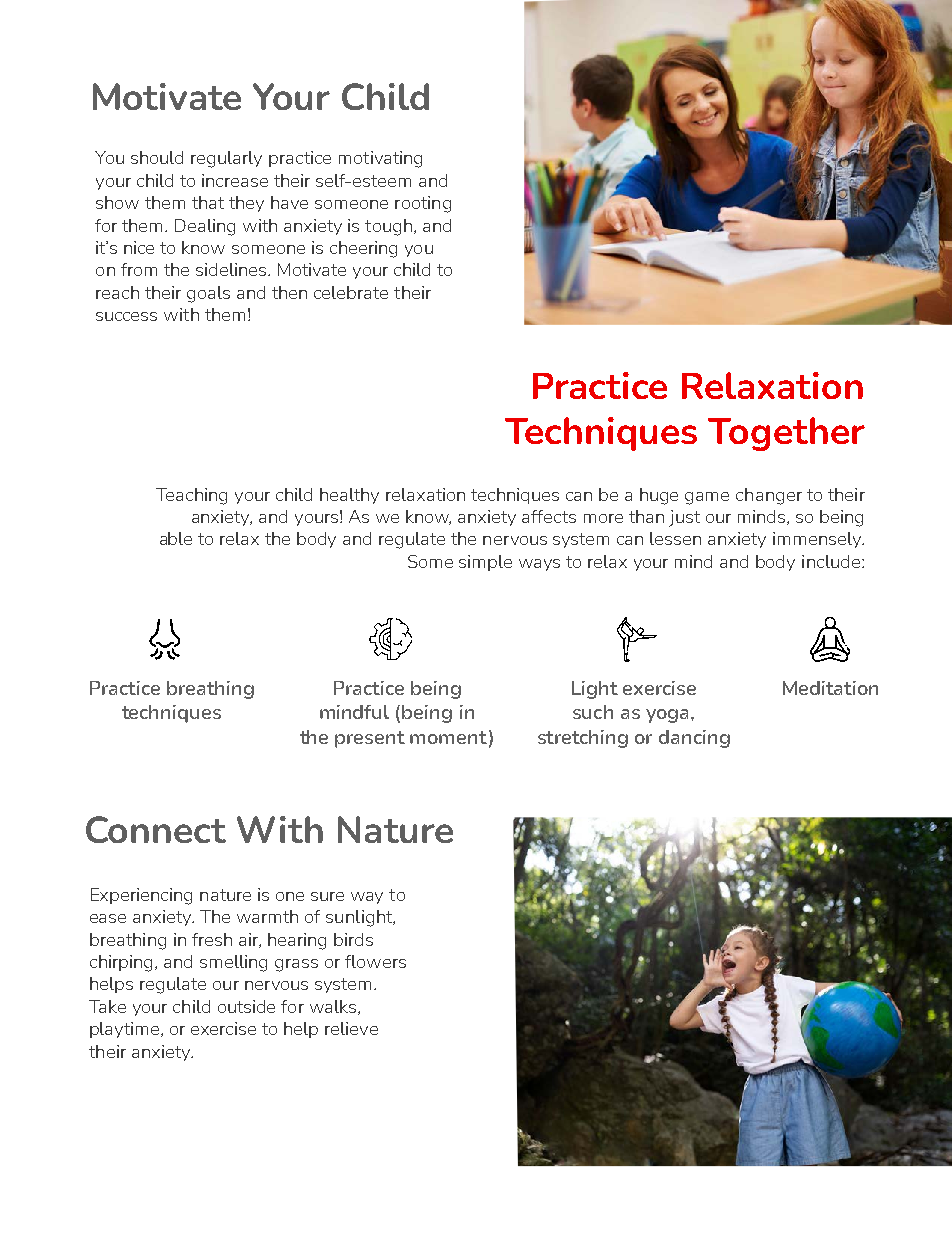 This page has height=1233, width=952. What do you see at coordinates (176, 538) in the page?
I see `able` at bounding box center [176, 538].
